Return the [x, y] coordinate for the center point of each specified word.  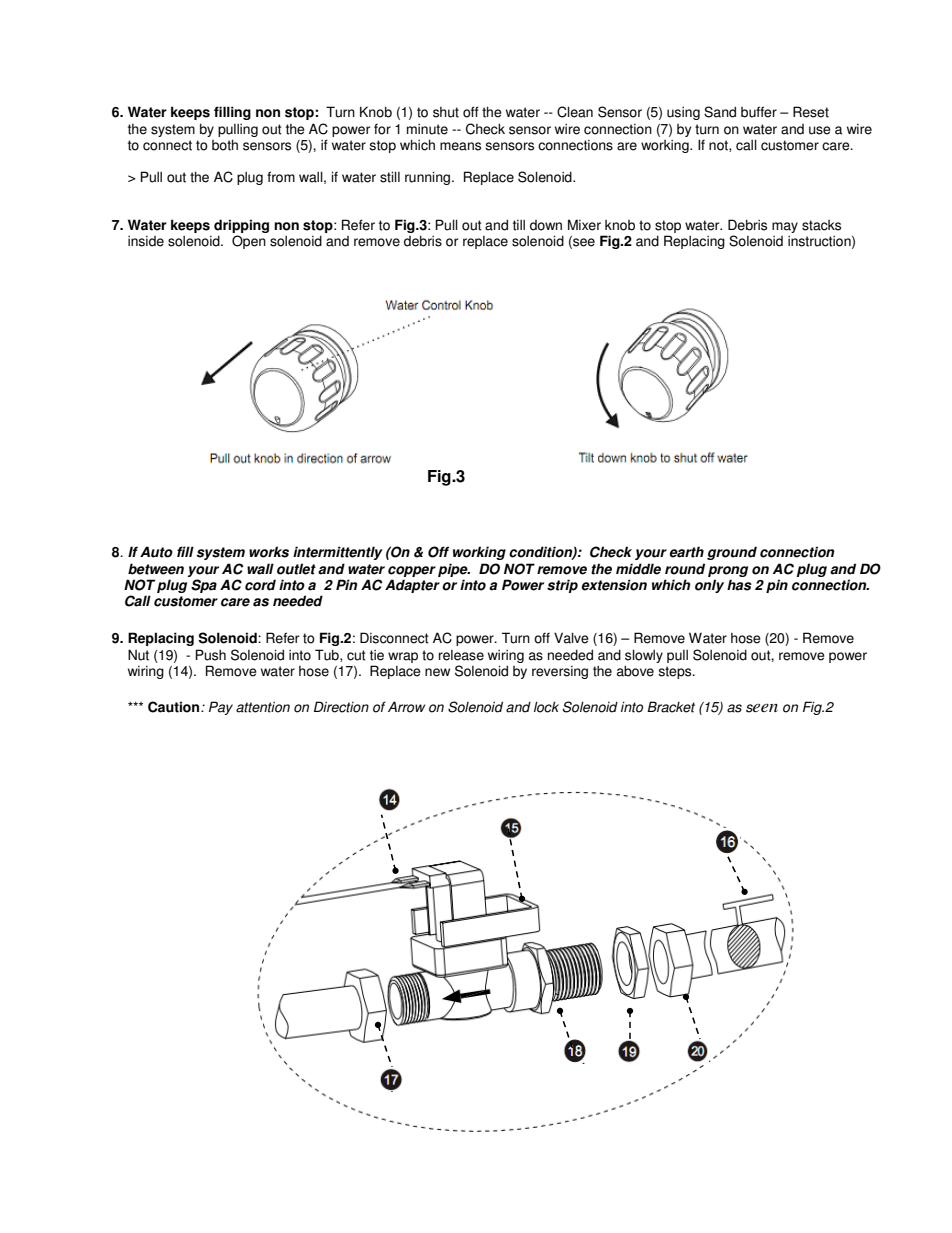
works [269, 552]
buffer [759, 112]
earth [686, 552]
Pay [221, 708]
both [225, 145]
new [437, 672]
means [460, 146]
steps [676, 672]
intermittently [338, 553]
